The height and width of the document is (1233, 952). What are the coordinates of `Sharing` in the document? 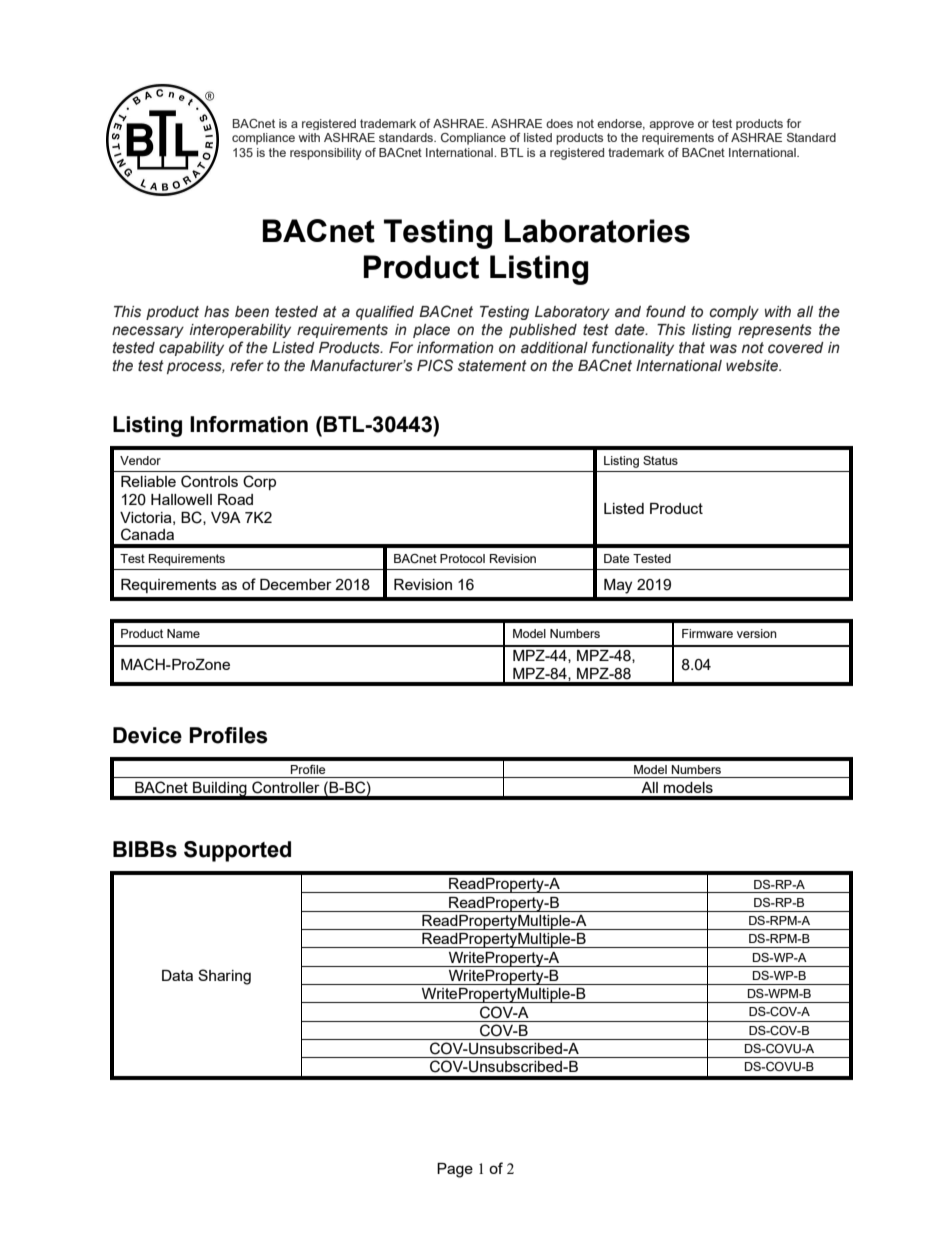 It's located at (224, 977).
